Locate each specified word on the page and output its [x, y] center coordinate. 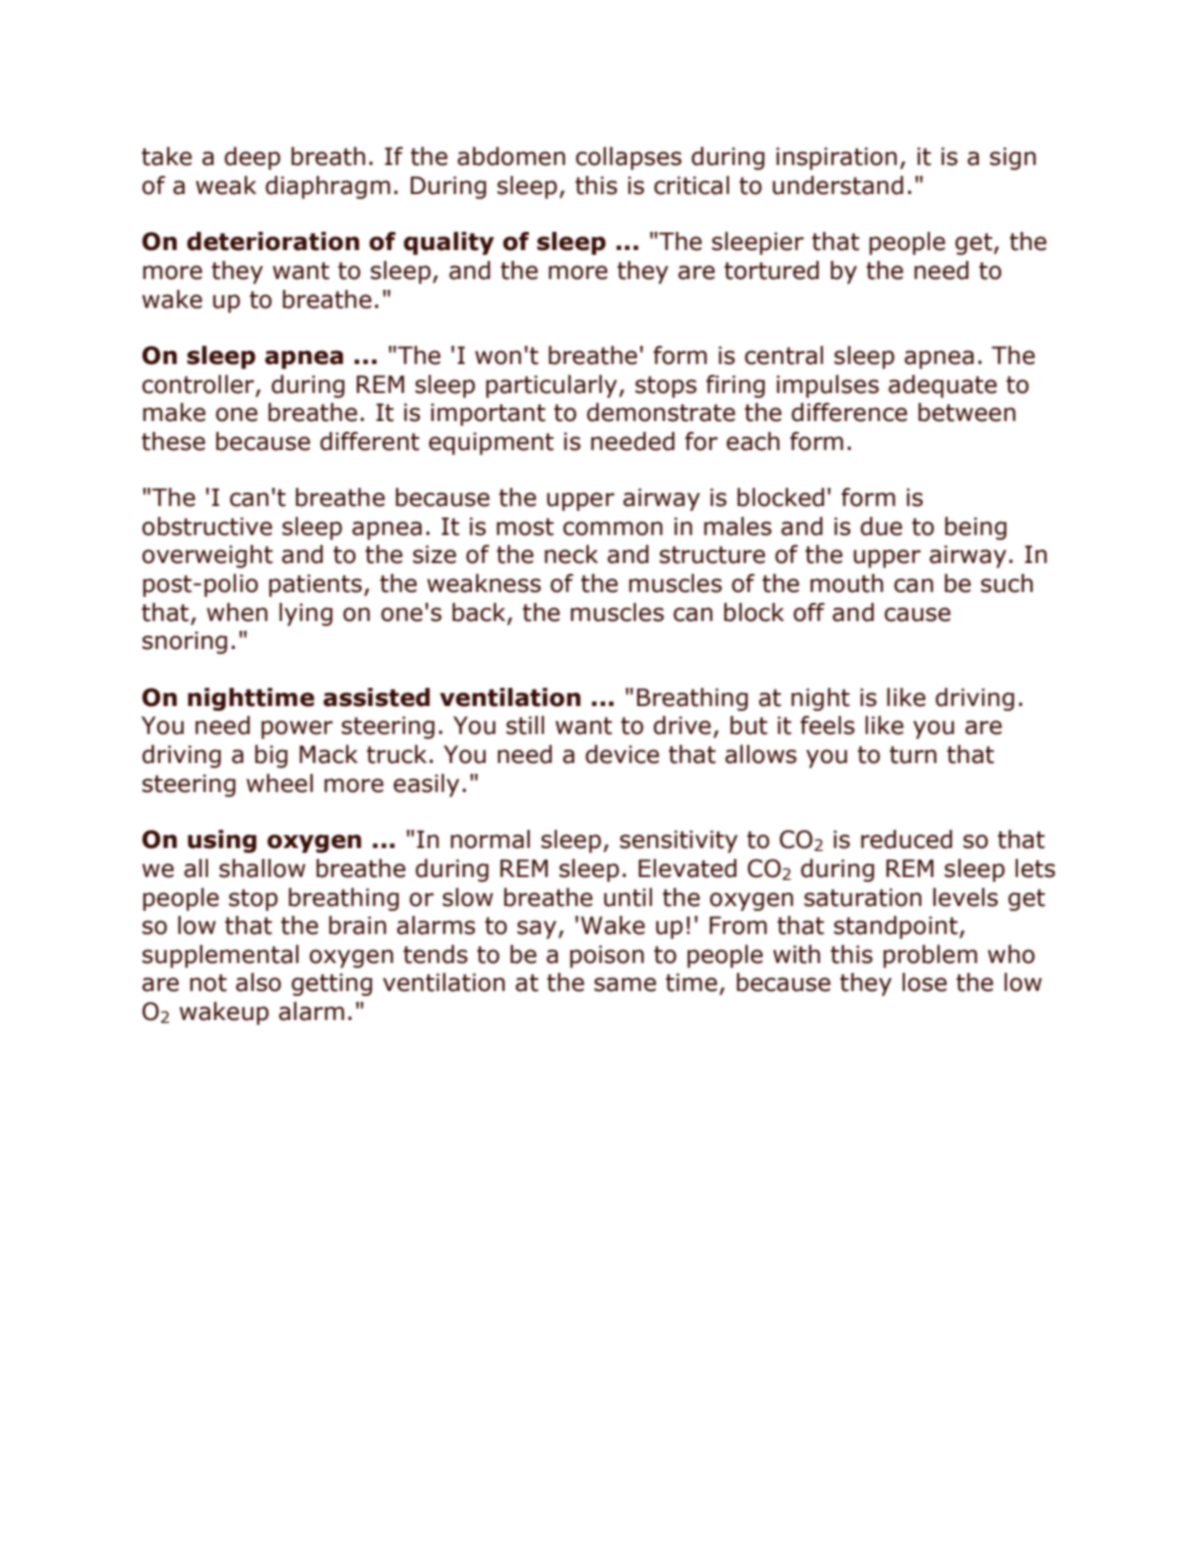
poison [607, 956]
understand [838, 185]
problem [930, 956]
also [258, 982]
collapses [629, 158]
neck [571, 554]
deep [253, 158]
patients [315, 585]
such [1007, 583]
